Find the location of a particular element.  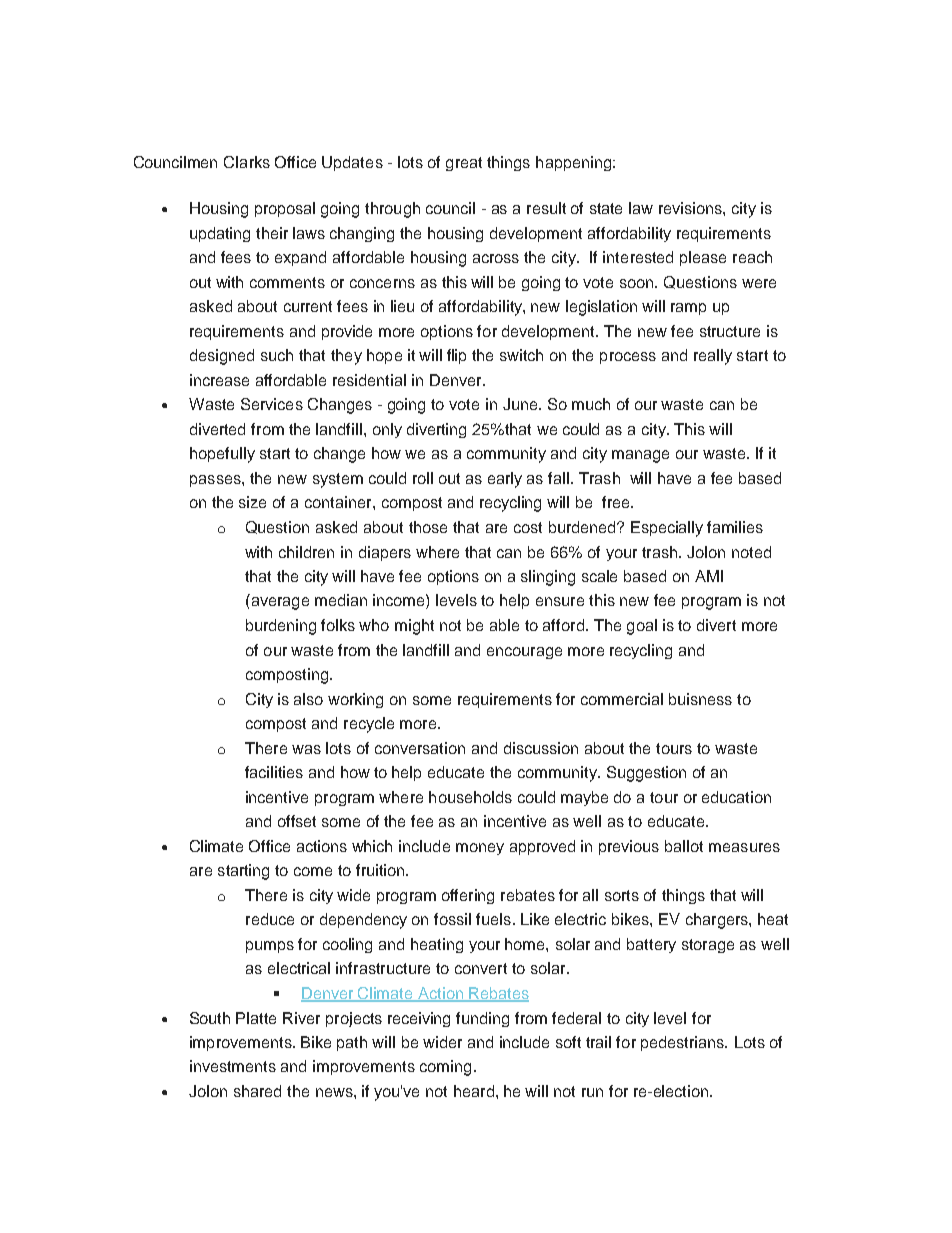

heard is located at coordinates (474, 1091).
